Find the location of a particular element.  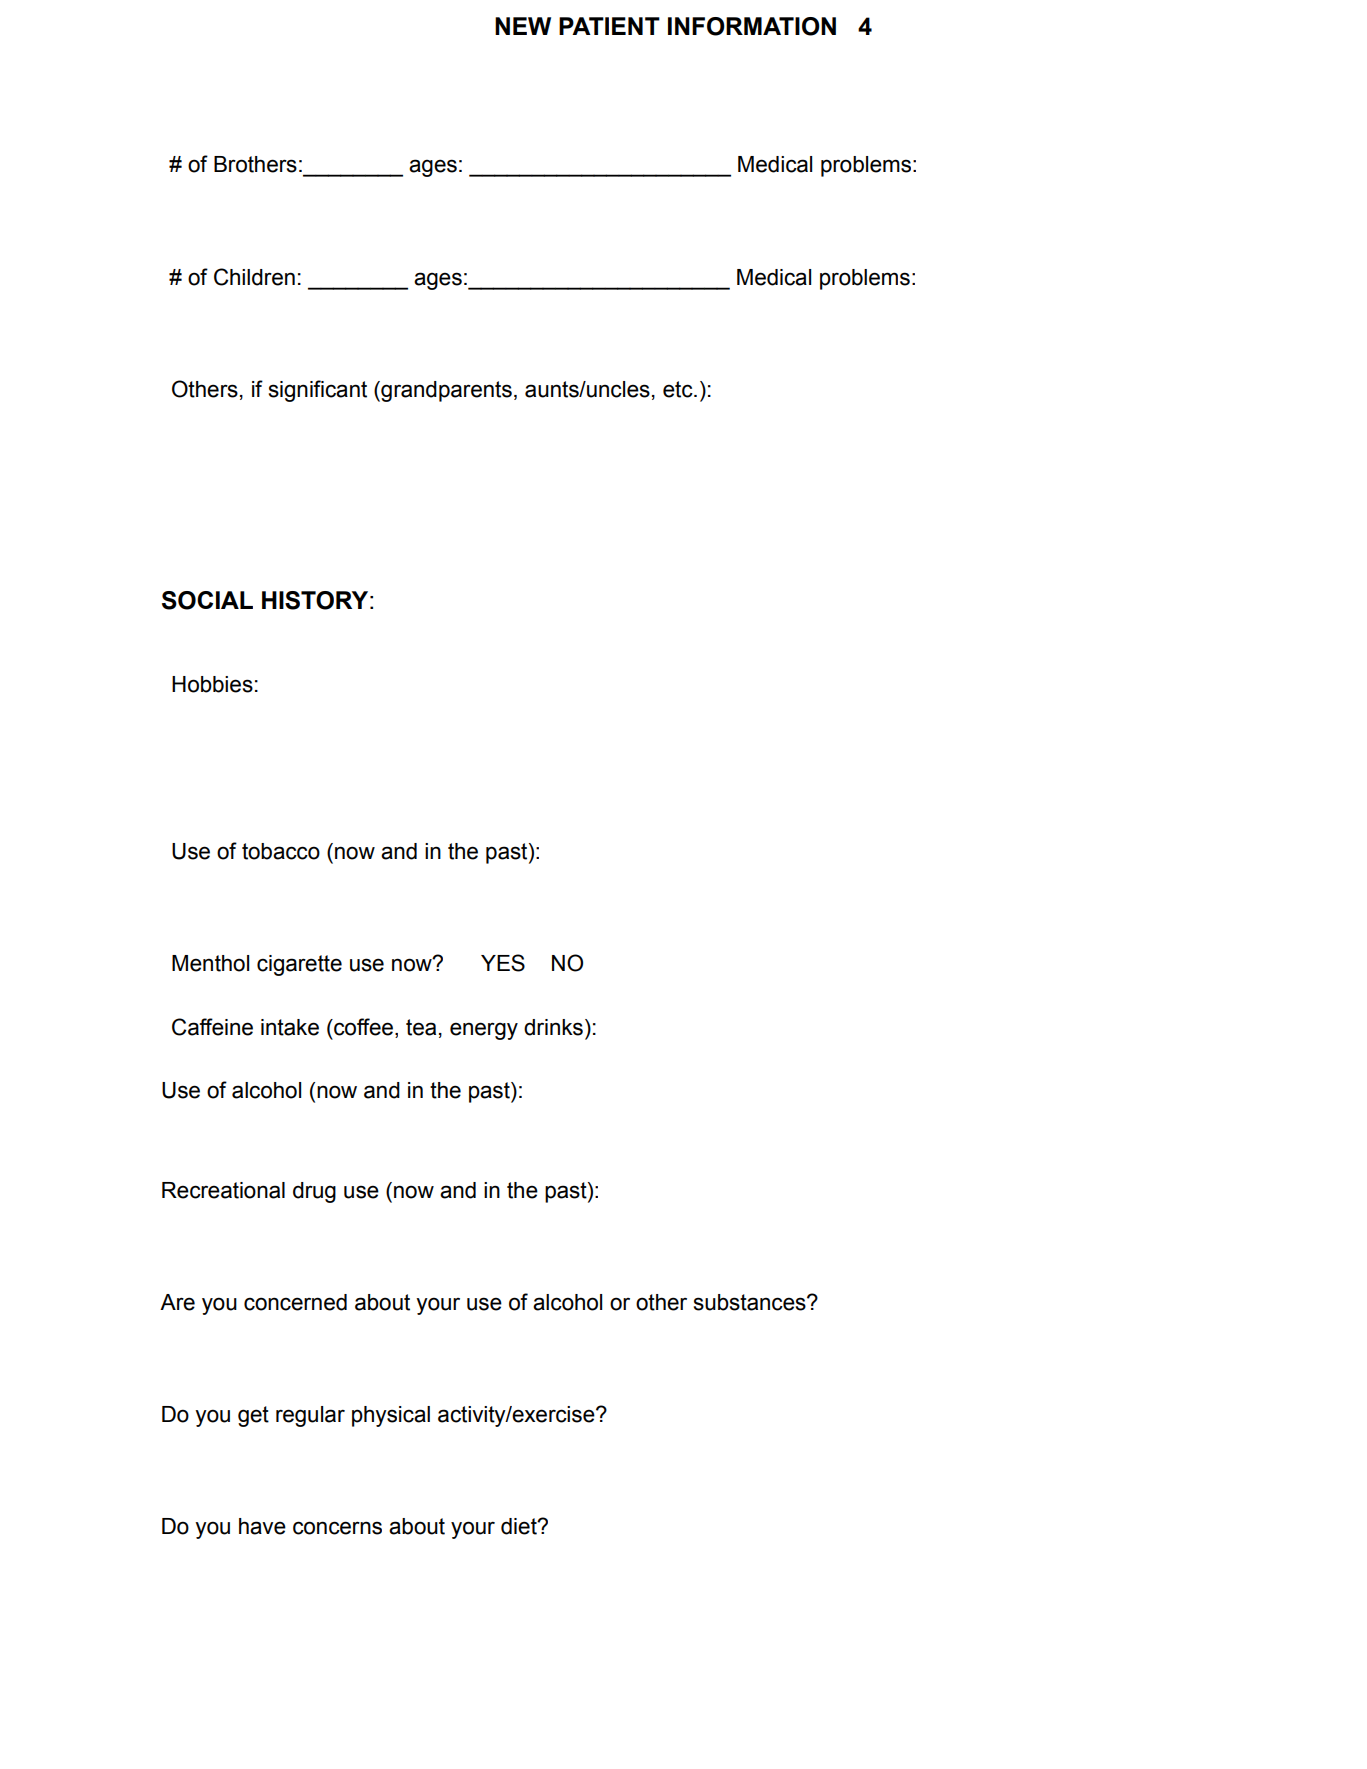

Children is located at coordinates (254, 277).
